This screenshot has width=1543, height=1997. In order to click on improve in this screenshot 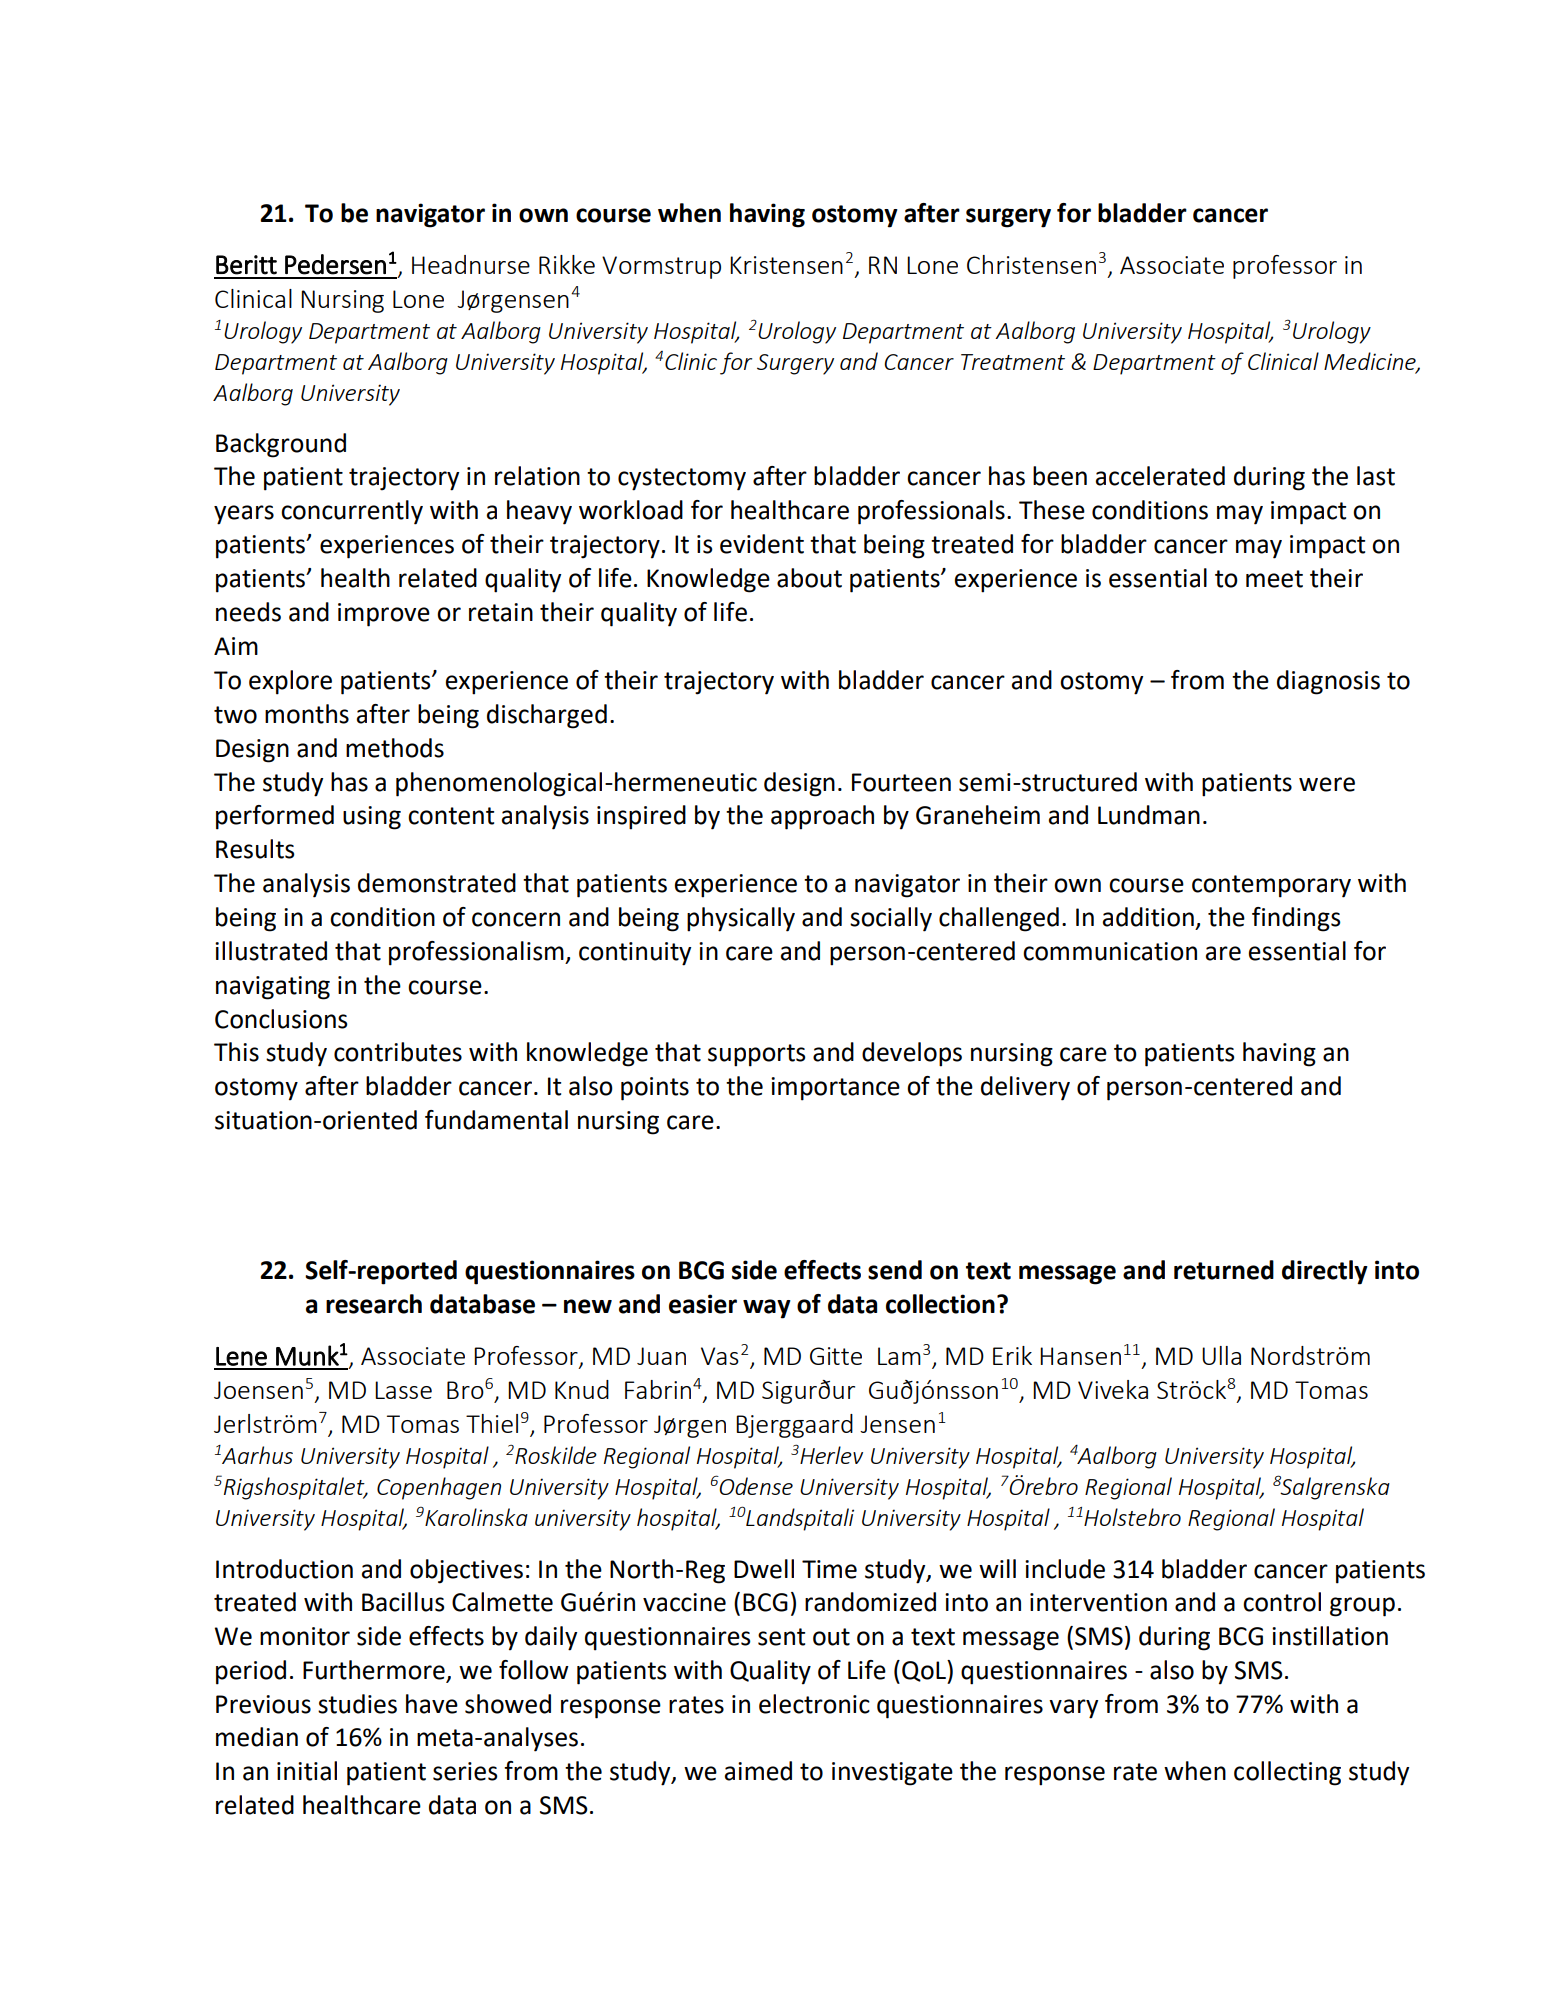, I will do `click(384, 615)`.
